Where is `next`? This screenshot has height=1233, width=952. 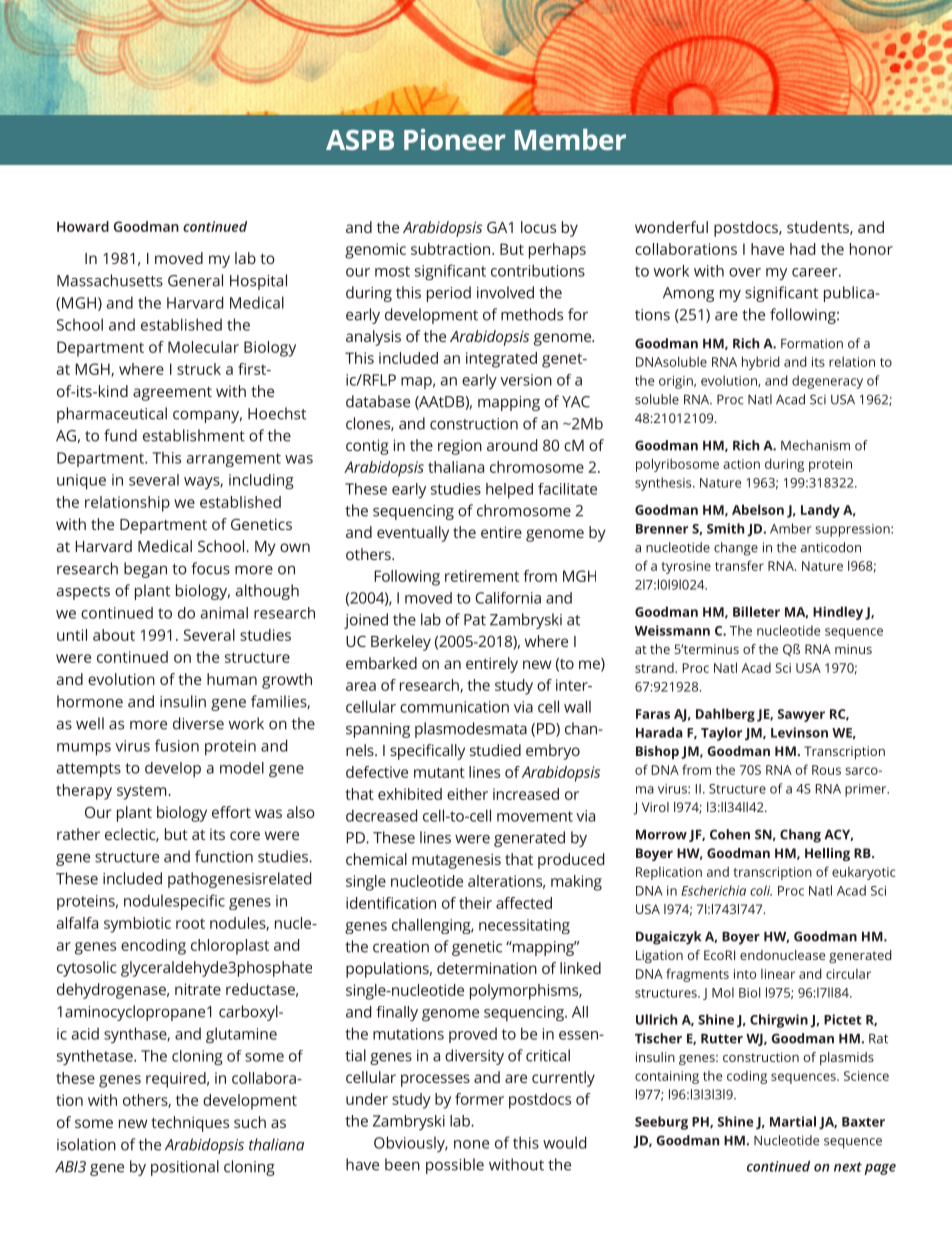 next is located at coordinates (848, 1167).
